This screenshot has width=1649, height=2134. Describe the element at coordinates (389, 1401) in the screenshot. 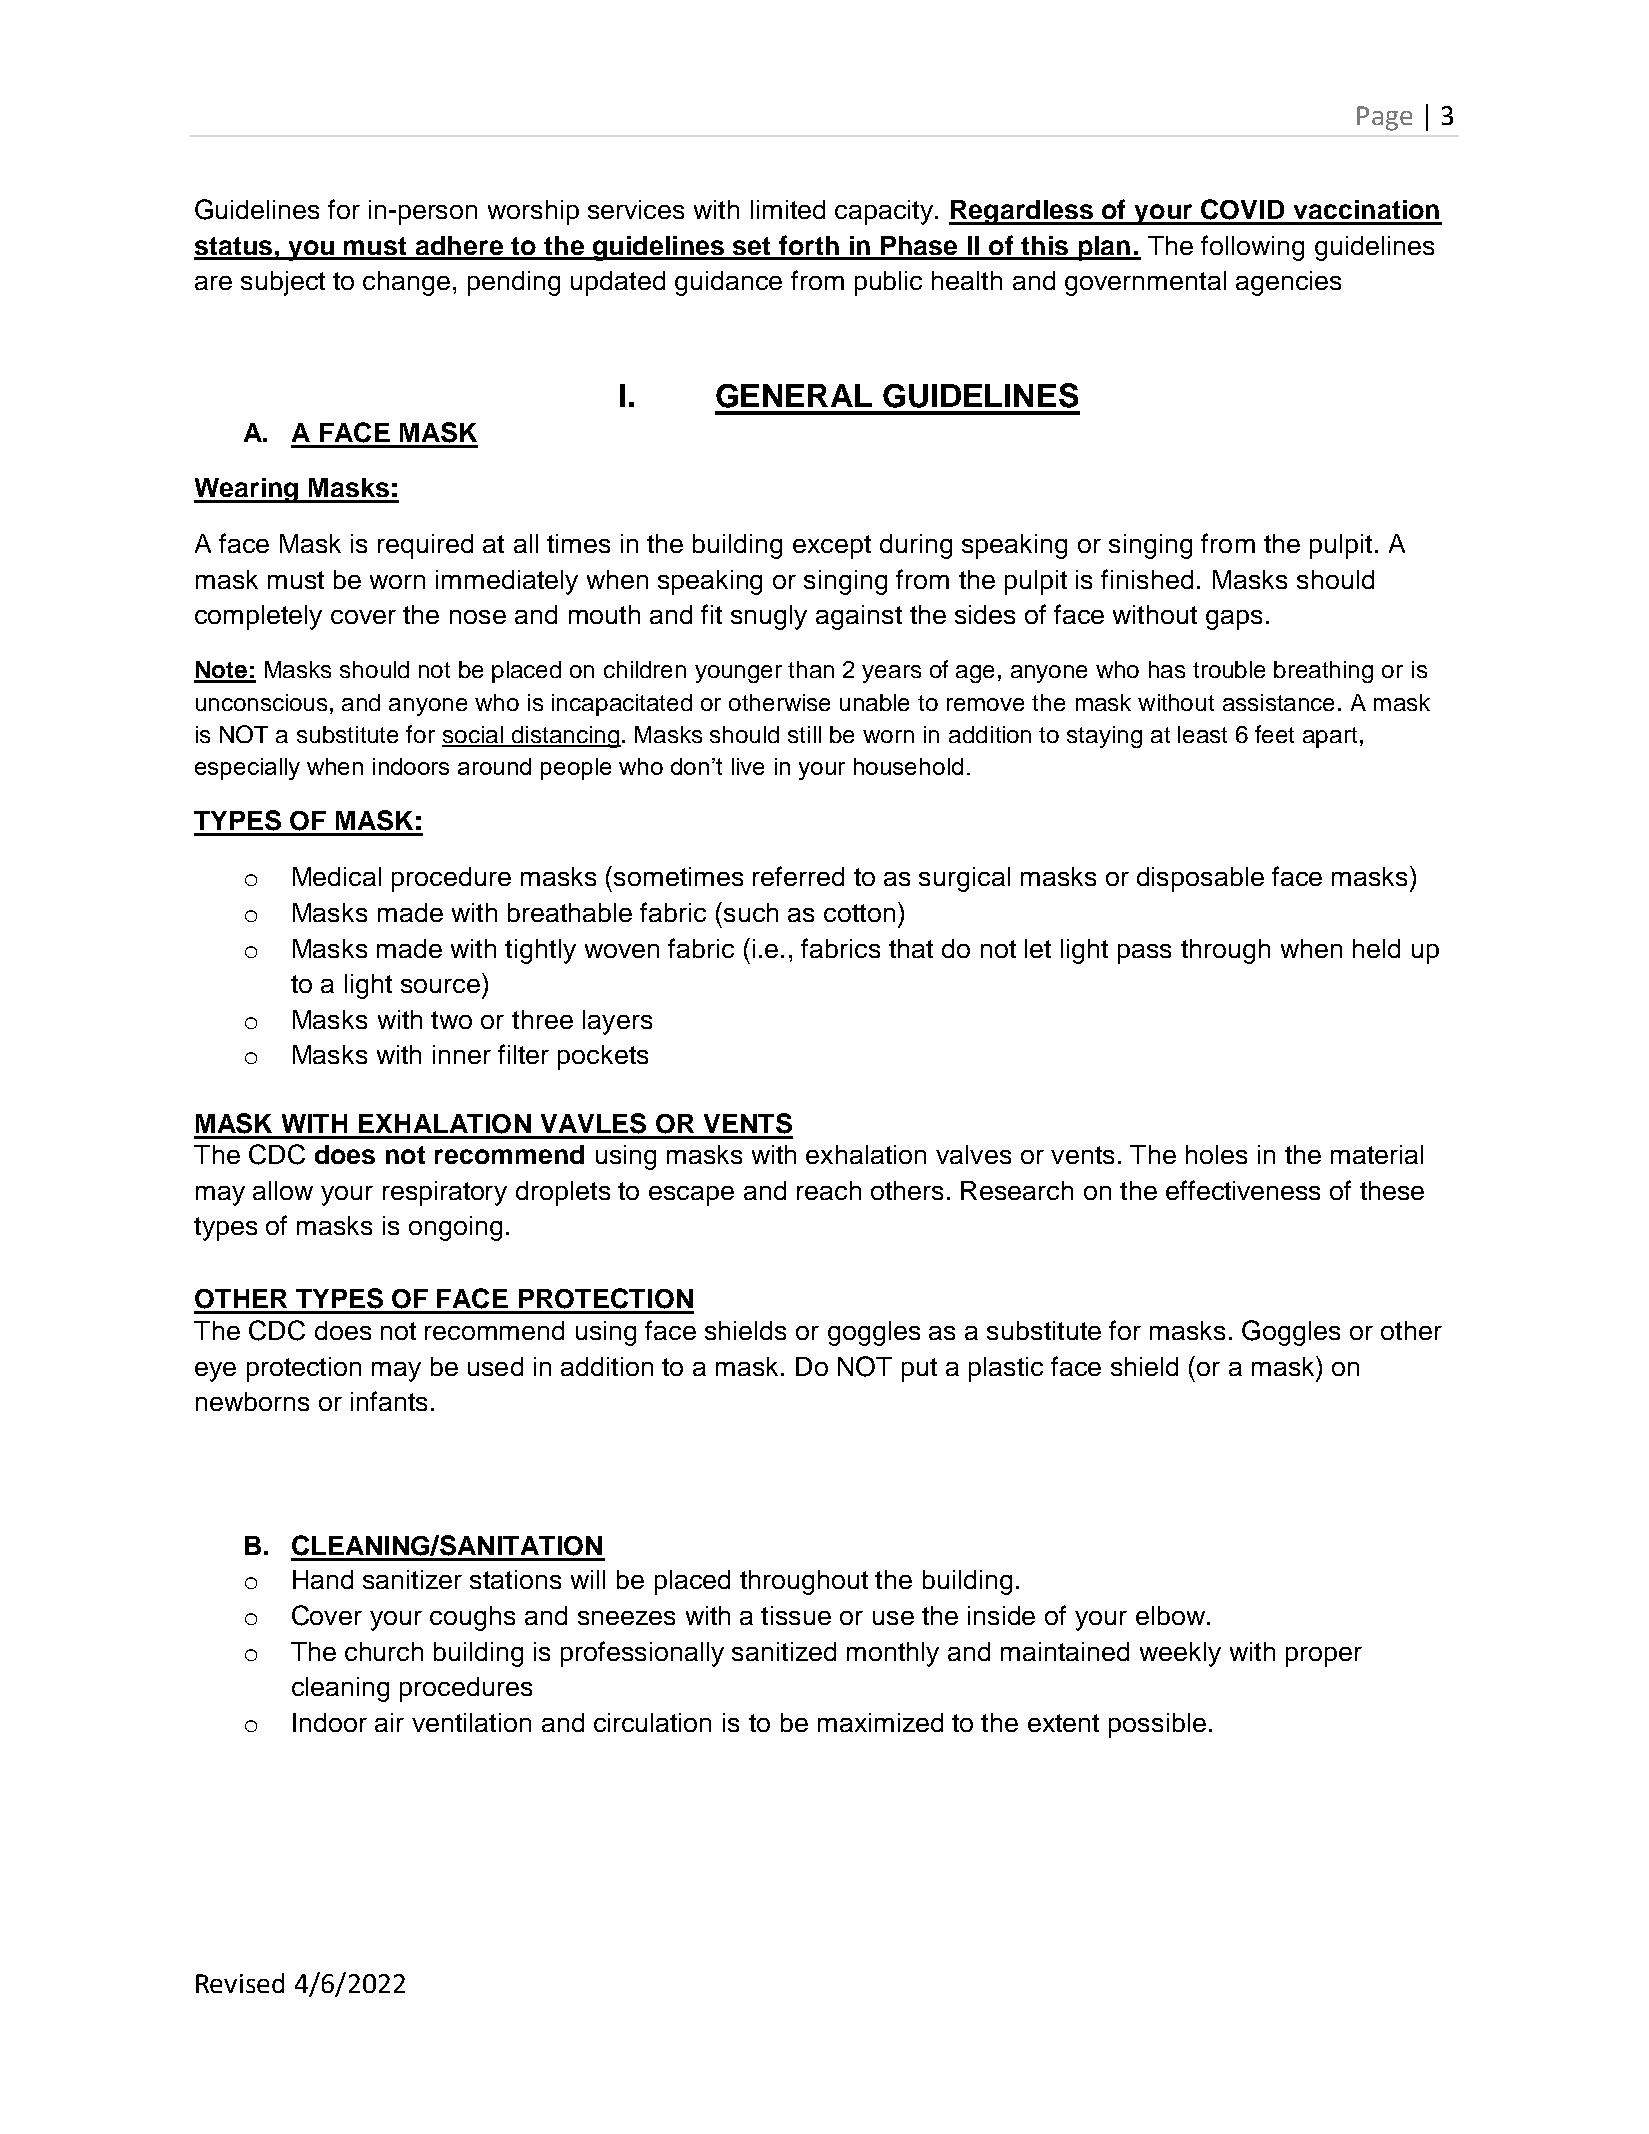

I see `infants` at that location.
